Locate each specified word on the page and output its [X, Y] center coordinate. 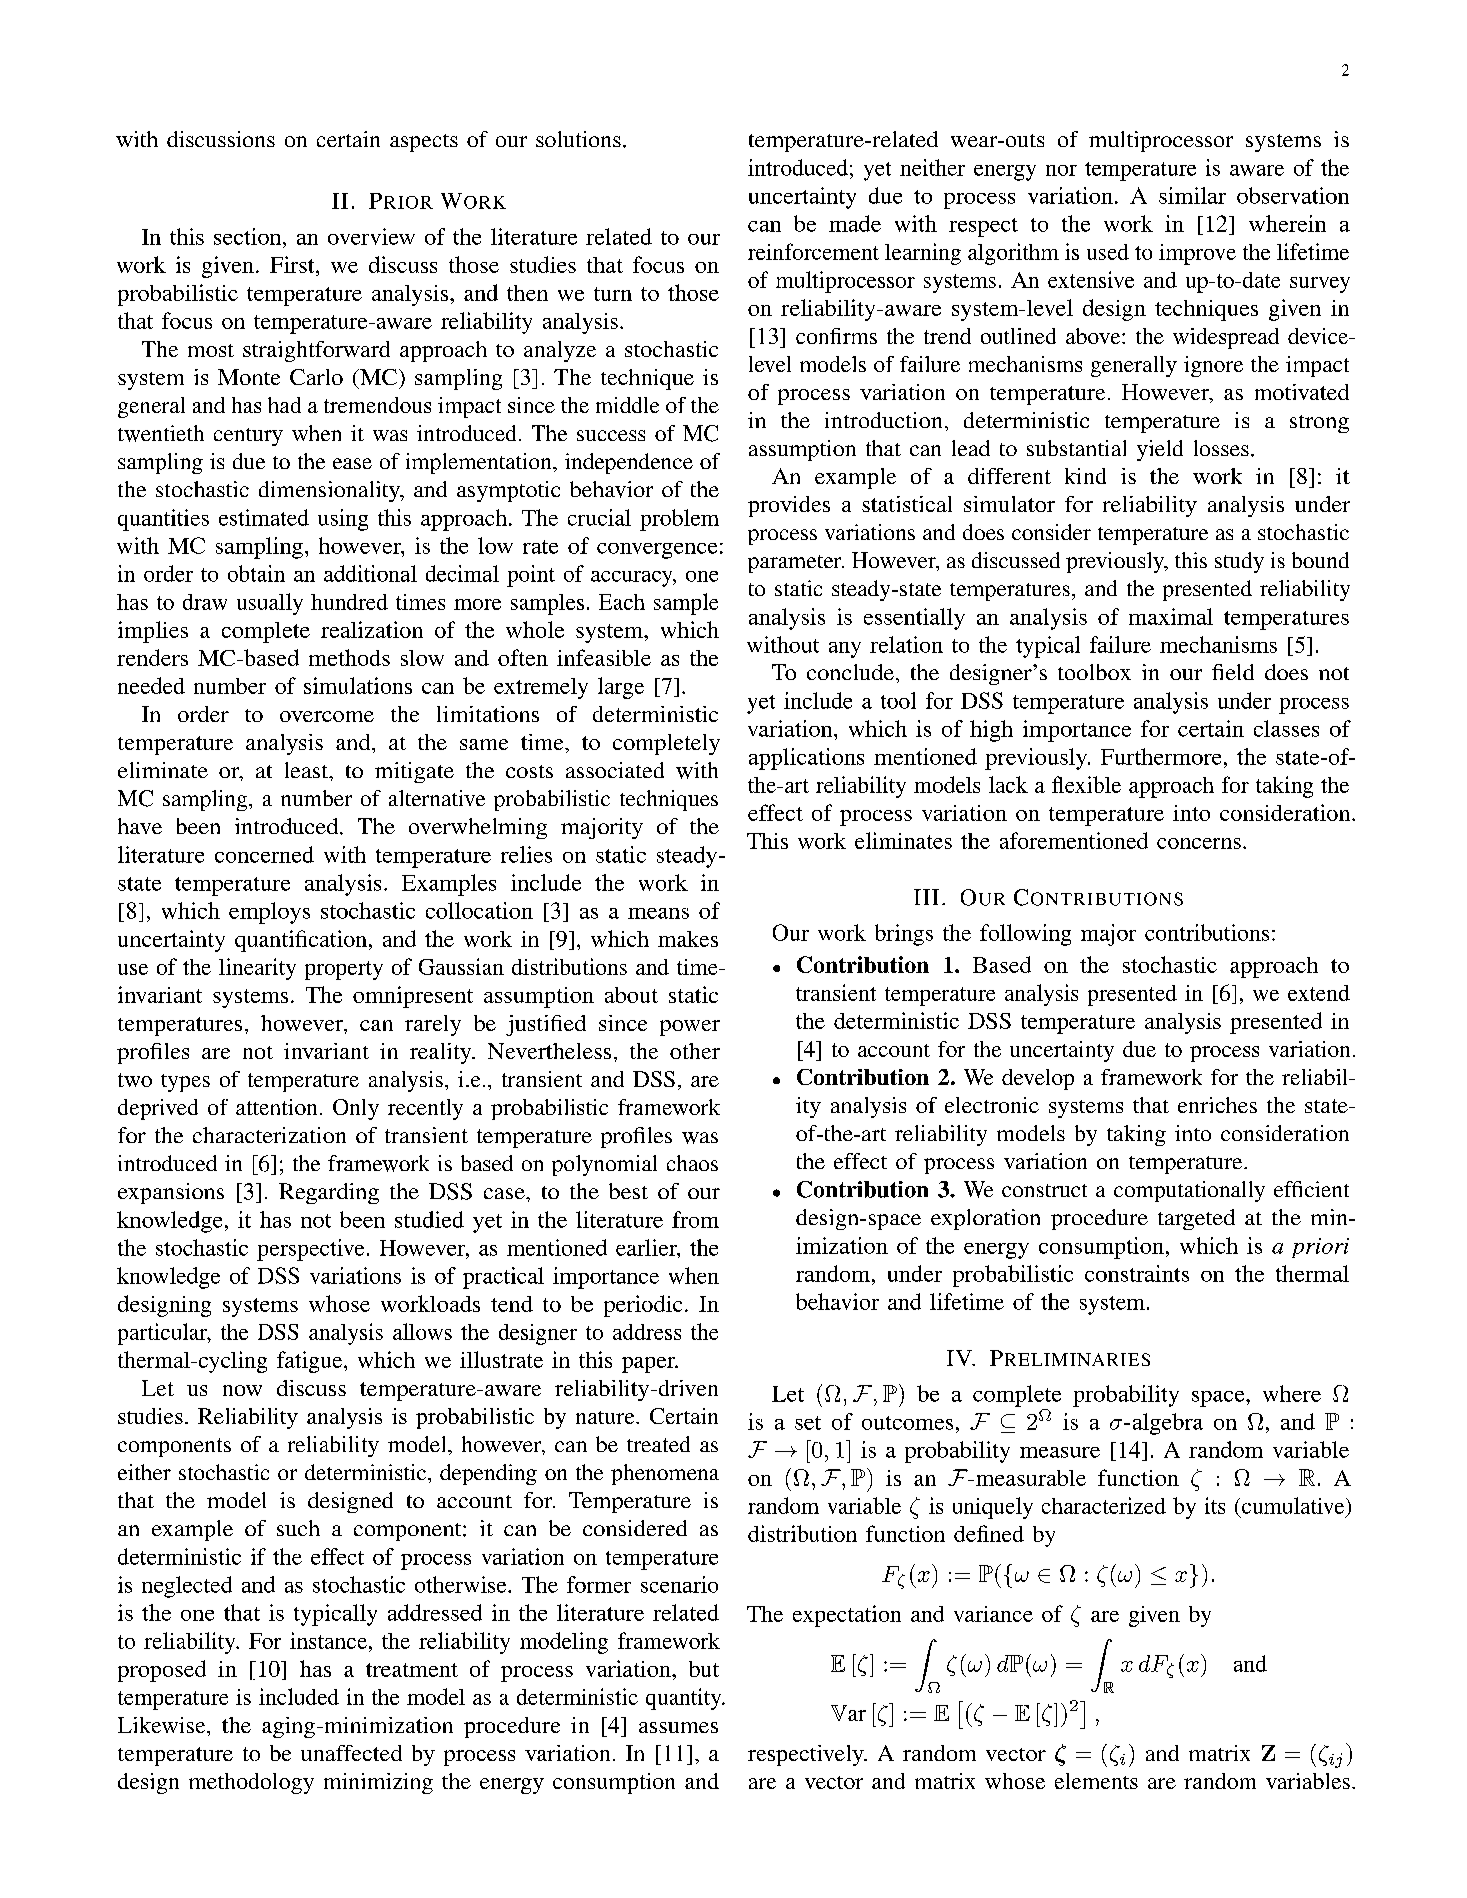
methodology [251, 1783]
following [1025, 935]
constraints [1137, 1273]
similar [1192, 195]
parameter [796, 564]
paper [649, 1365]
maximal [1171, 616]
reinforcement [813, 251]
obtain [256, 573]
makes [688, 939]
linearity [257, 969]
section [249, 236]
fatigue [311, 1362]
